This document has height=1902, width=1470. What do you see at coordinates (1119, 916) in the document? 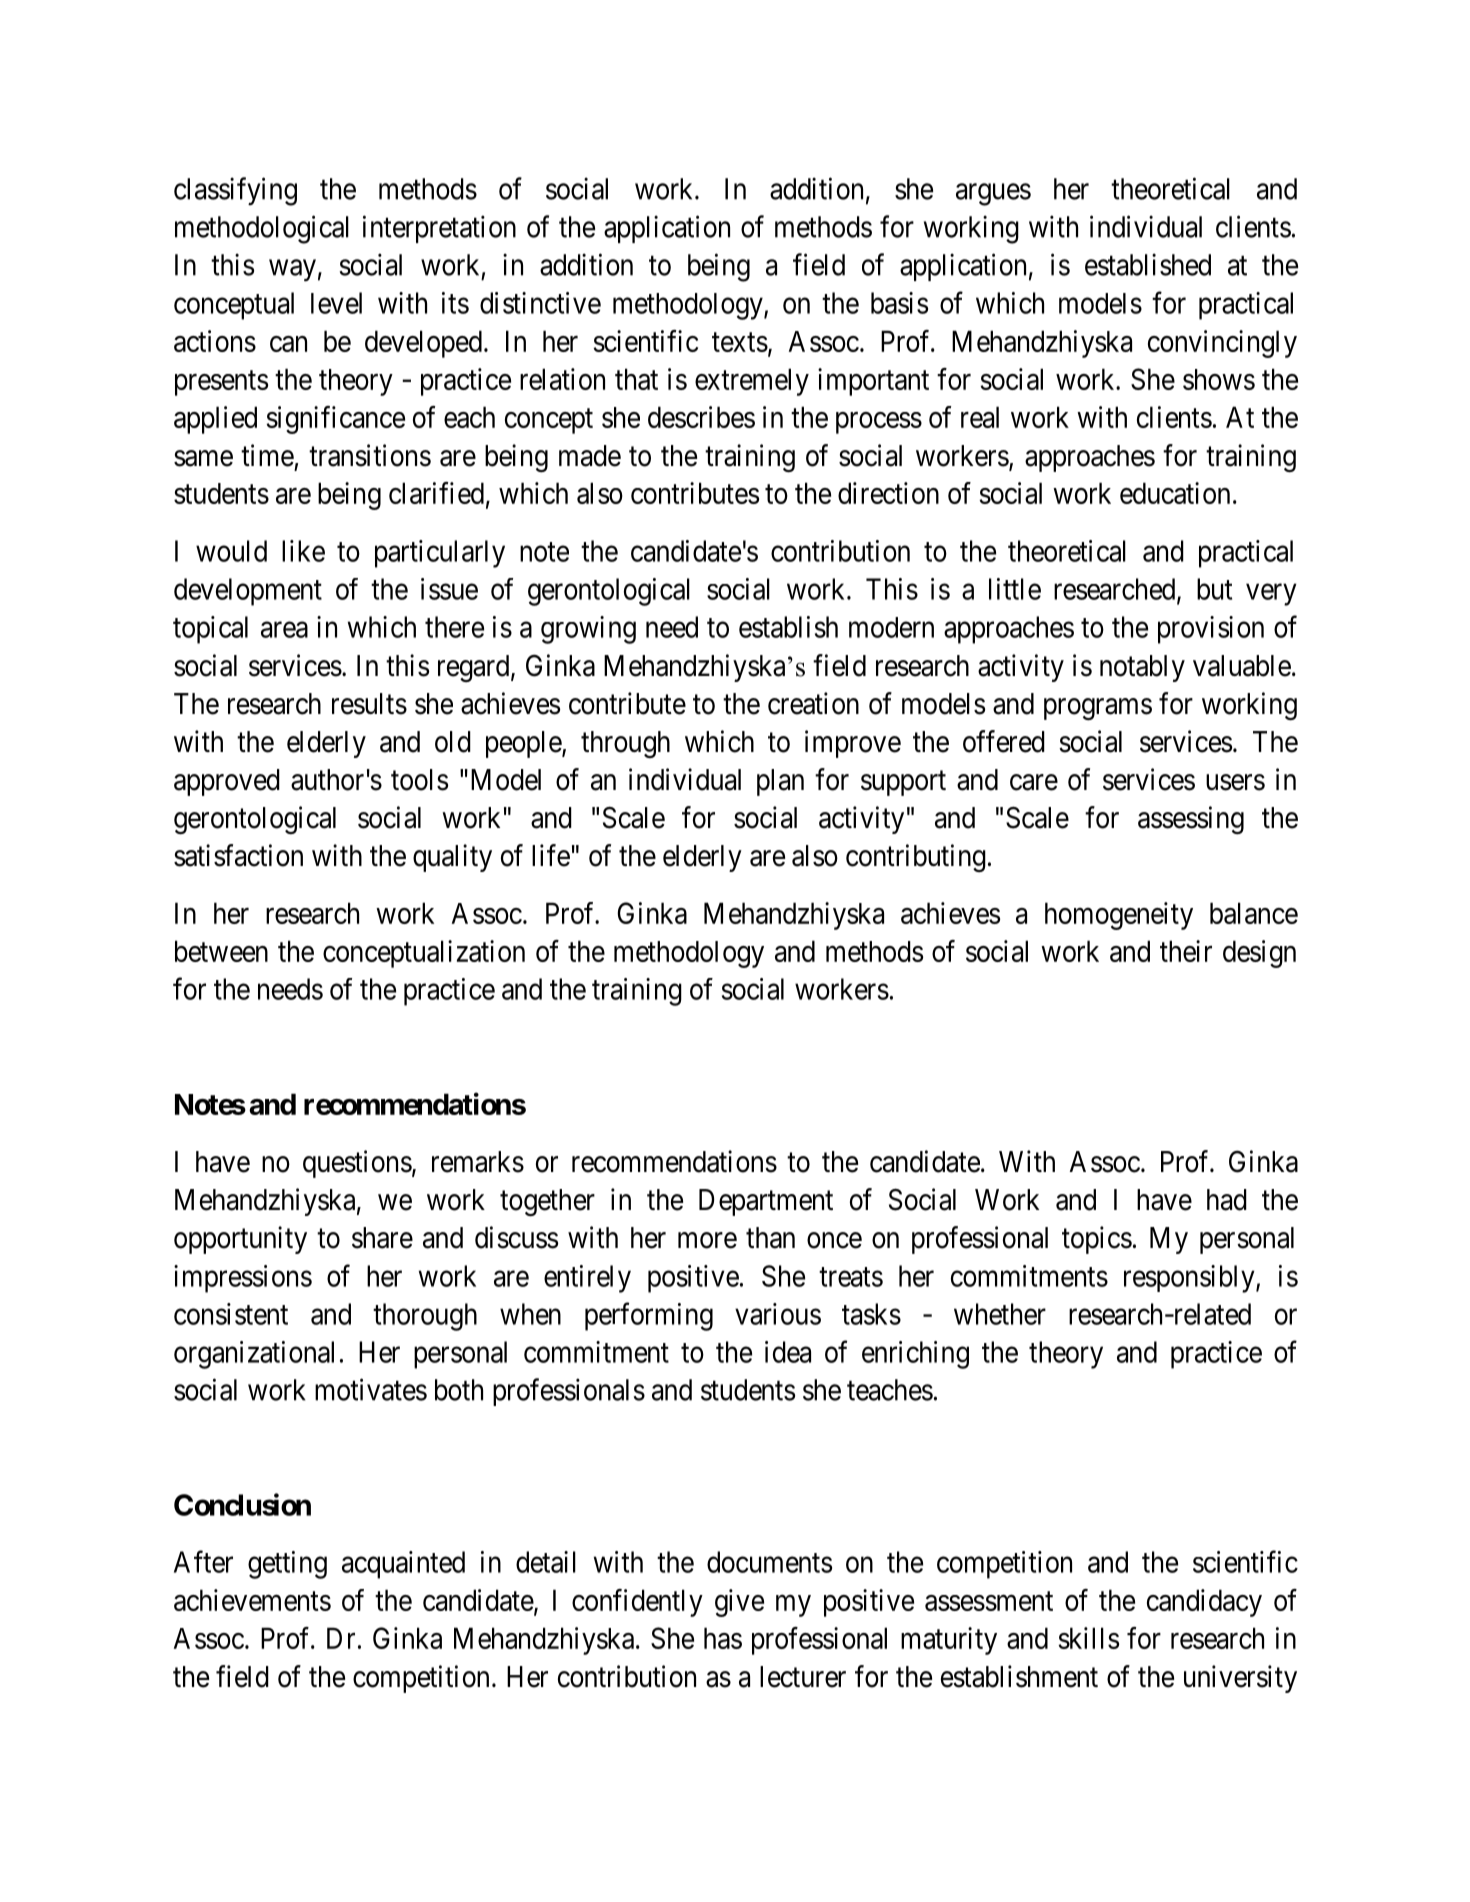
I see `homogeneity` at bounding box center [1119, 916].
